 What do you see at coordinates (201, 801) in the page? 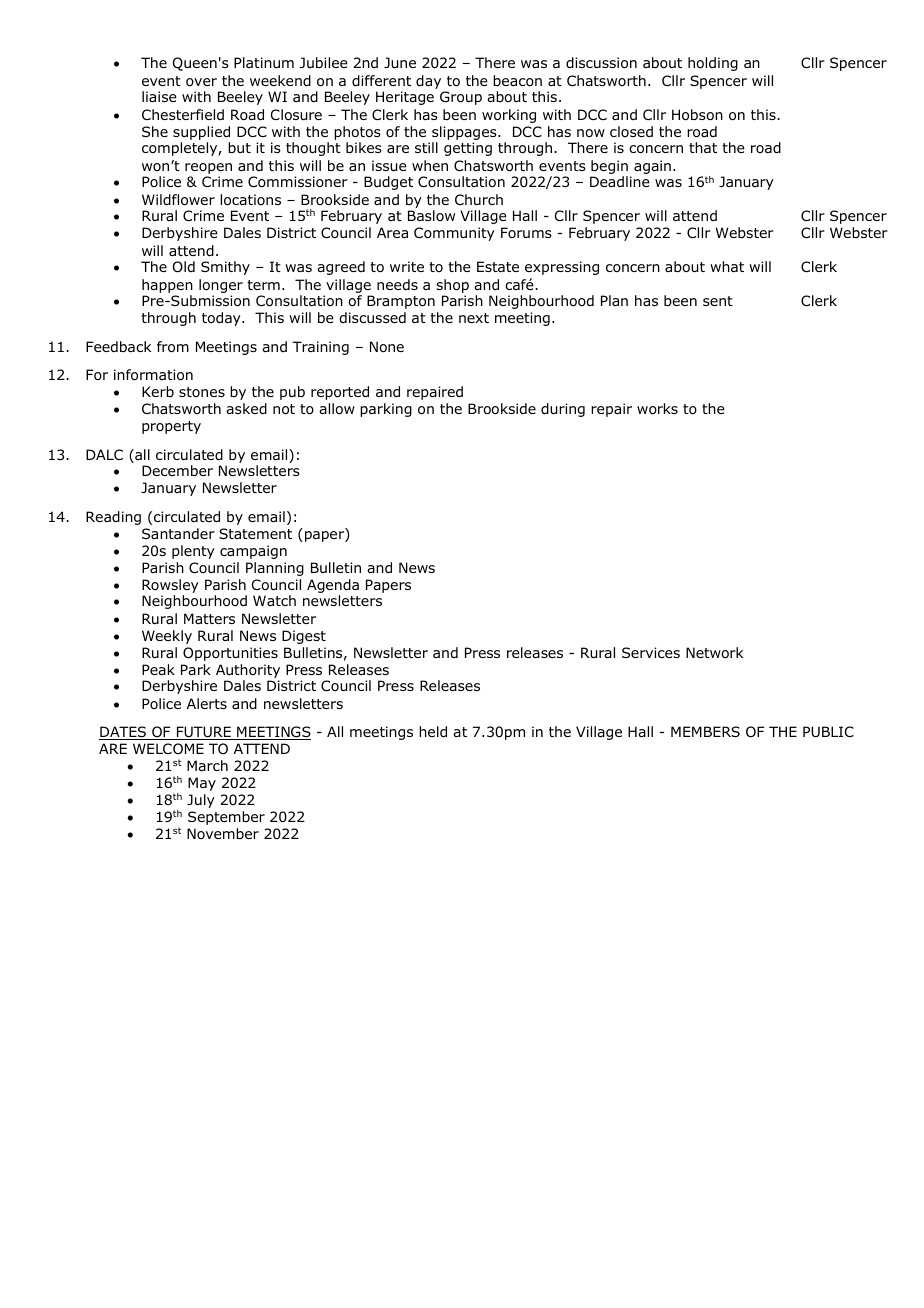
I see `July` at bounding box center [201, 801].
